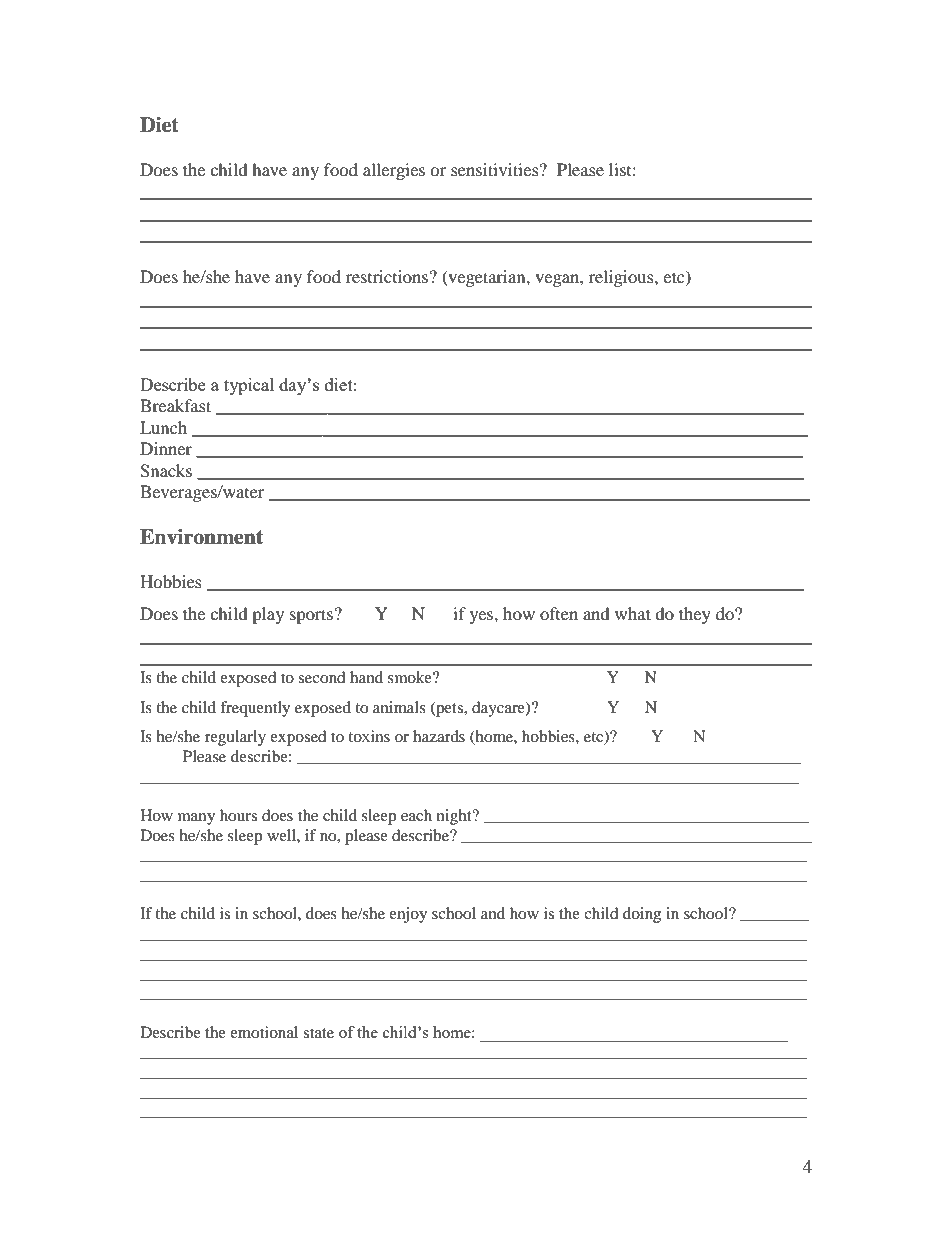  I want to click on emotional, so click(264, 1032).
